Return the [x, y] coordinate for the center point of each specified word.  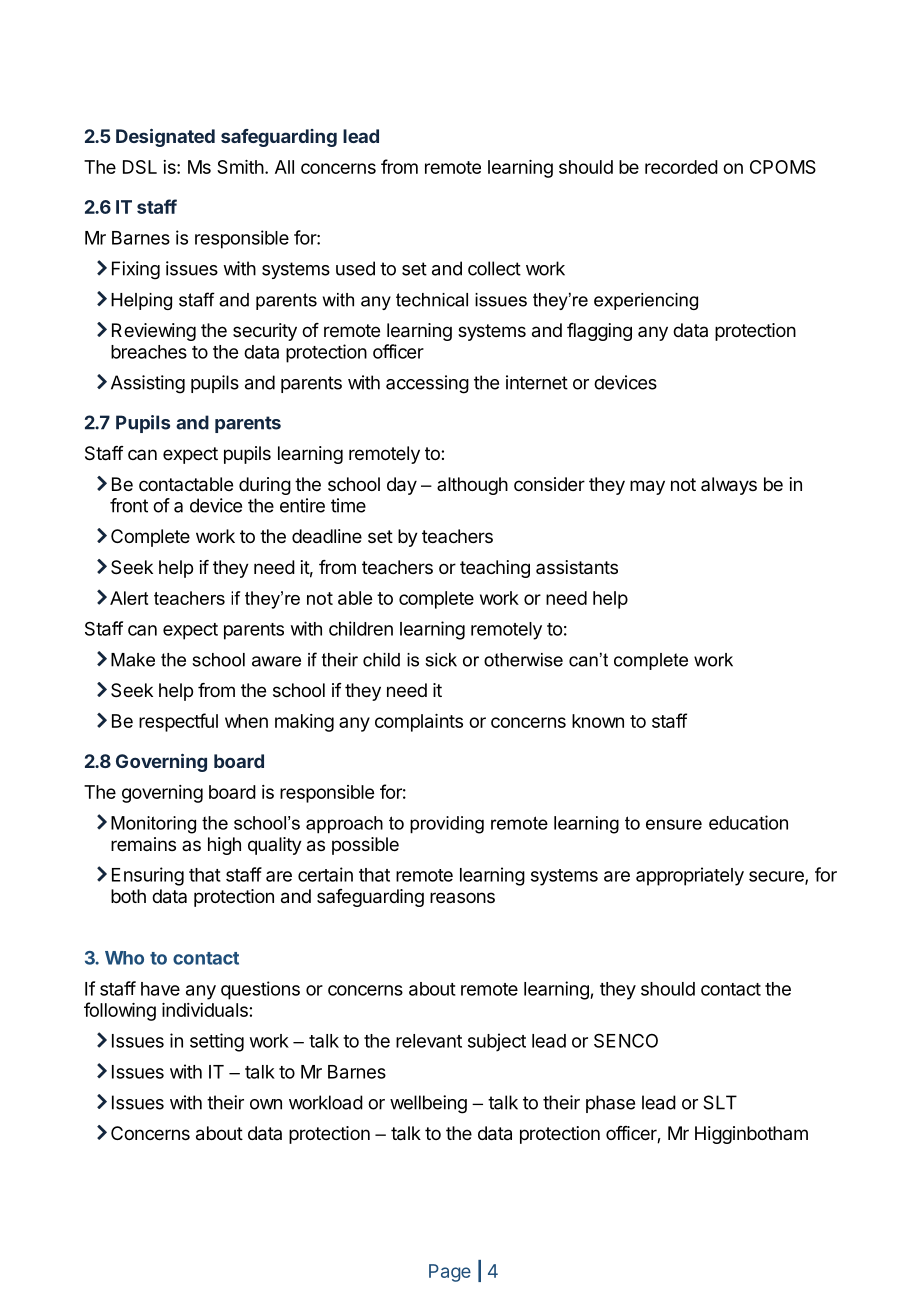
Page [450, 1273]
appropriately [690, 876]
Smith [240, 167]
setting [217, 1042]
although [472, 486]
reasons [462, 897]
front [129, 505]
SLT [720, 1102]
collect [494, 268]
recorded [681, 167]
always [729, 486]
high [224, 846]
